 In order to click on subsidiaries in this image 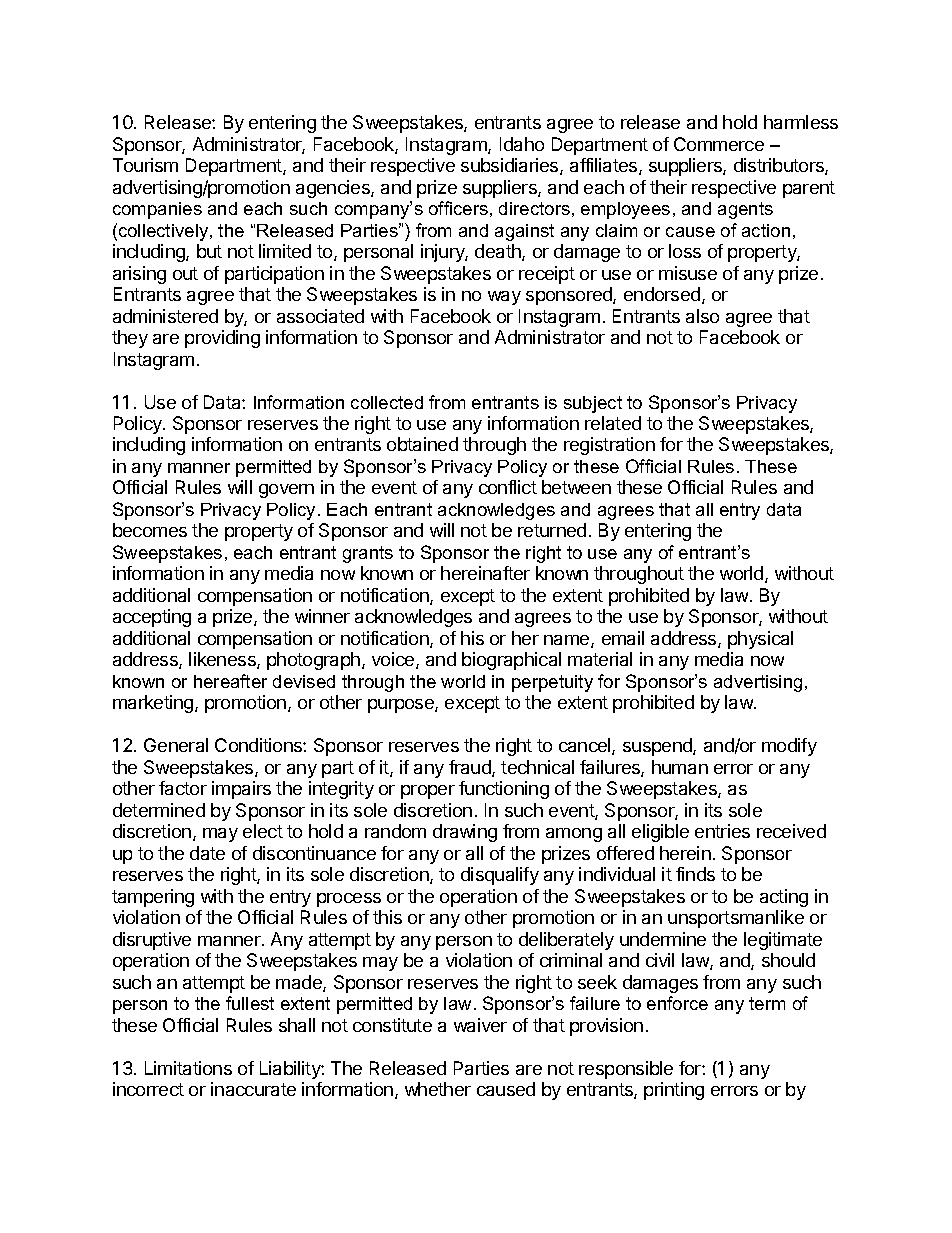, I will do `click(511, 166)`.
